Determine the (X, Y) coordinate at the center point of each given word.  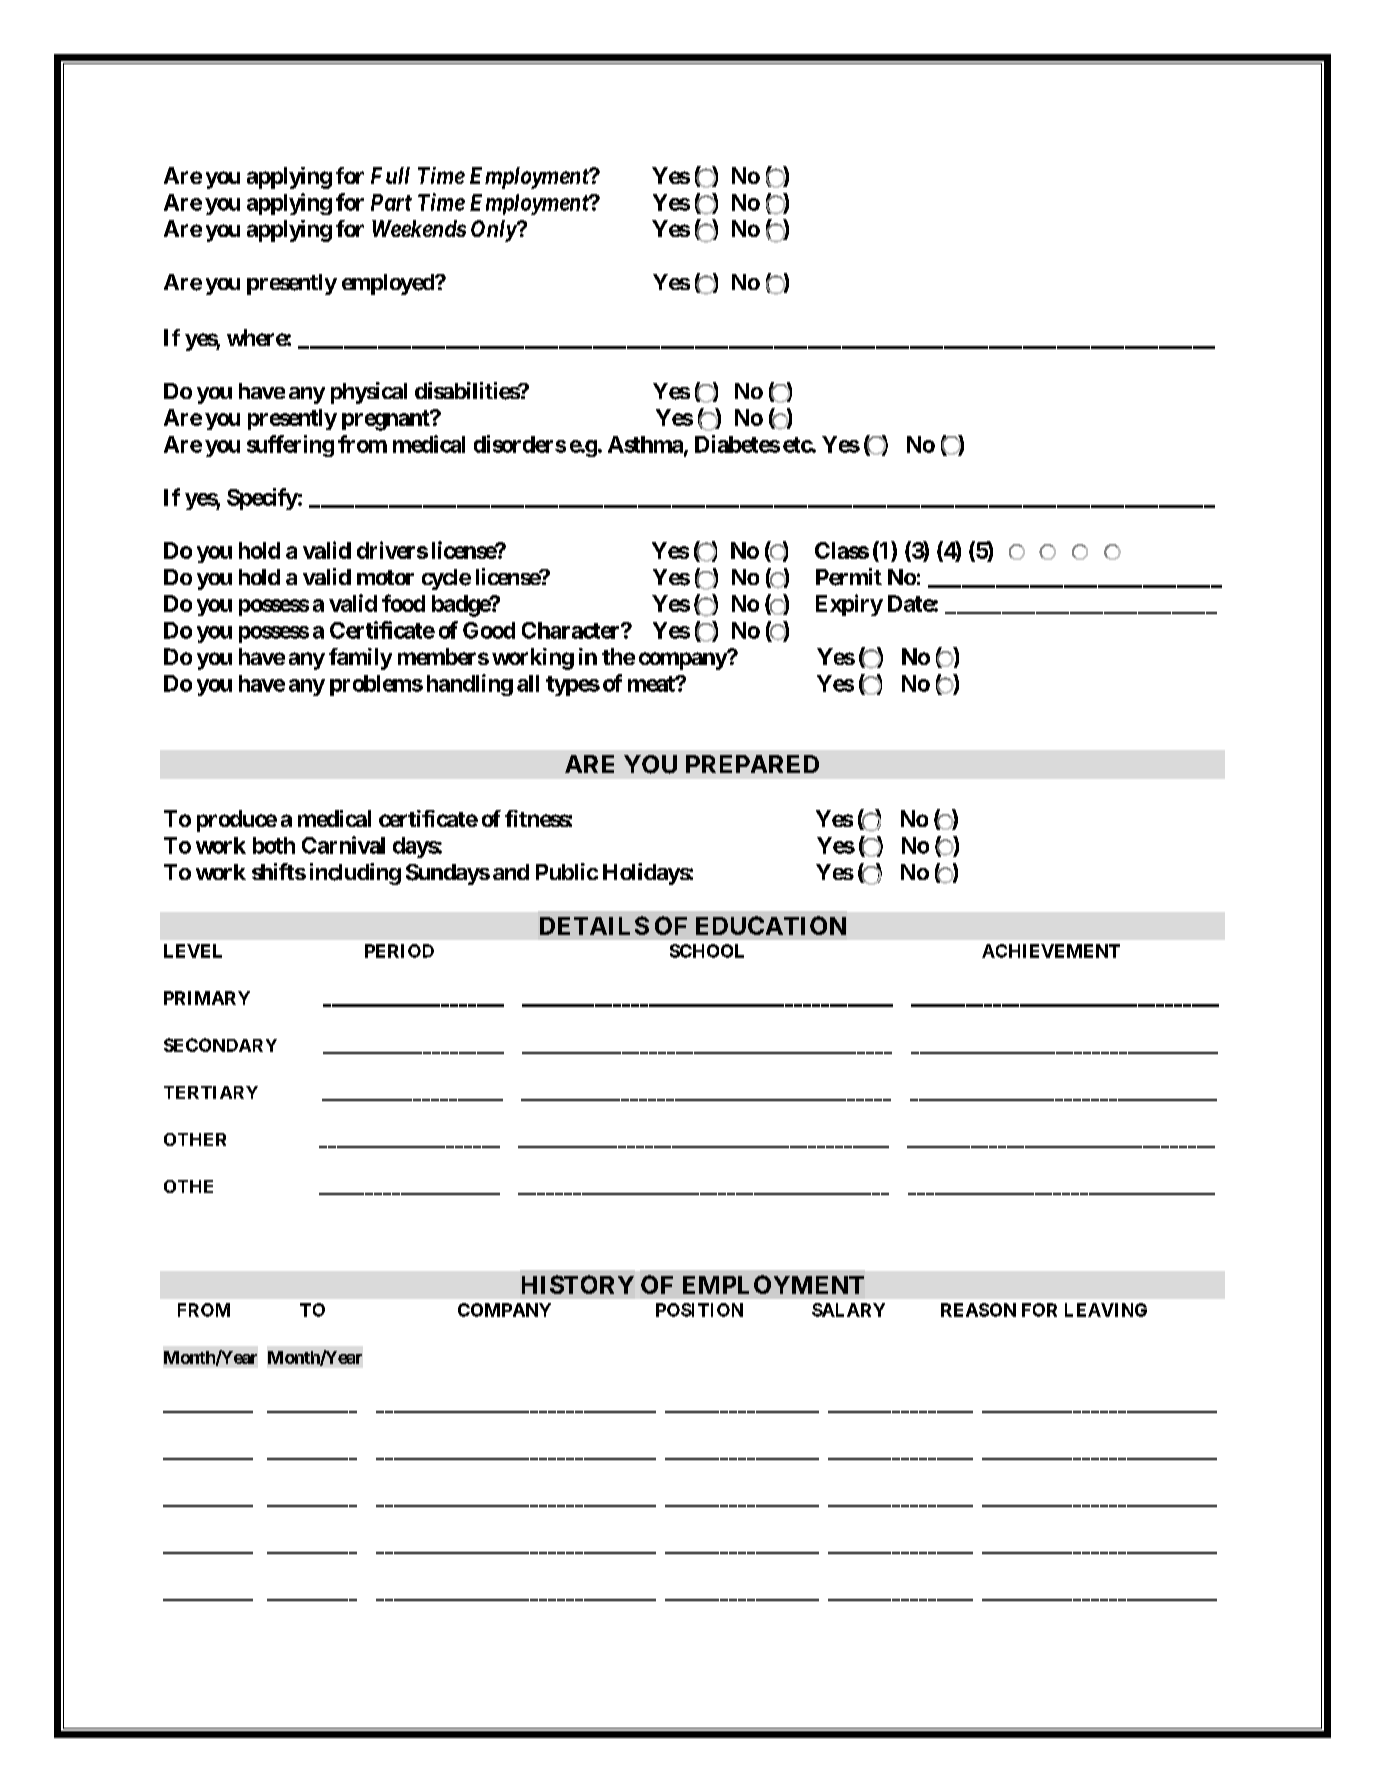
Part (391, 202)
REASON (978, 1310)
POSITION (699, 1310)
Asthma (646, 445)
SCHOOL (707, 951)
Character (572, 630)
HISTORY (578, 1284)
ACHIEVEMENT (1051, 951)
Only (494, 231)
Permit (849, 577)
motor (385, 577)
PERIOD (399, 951)
